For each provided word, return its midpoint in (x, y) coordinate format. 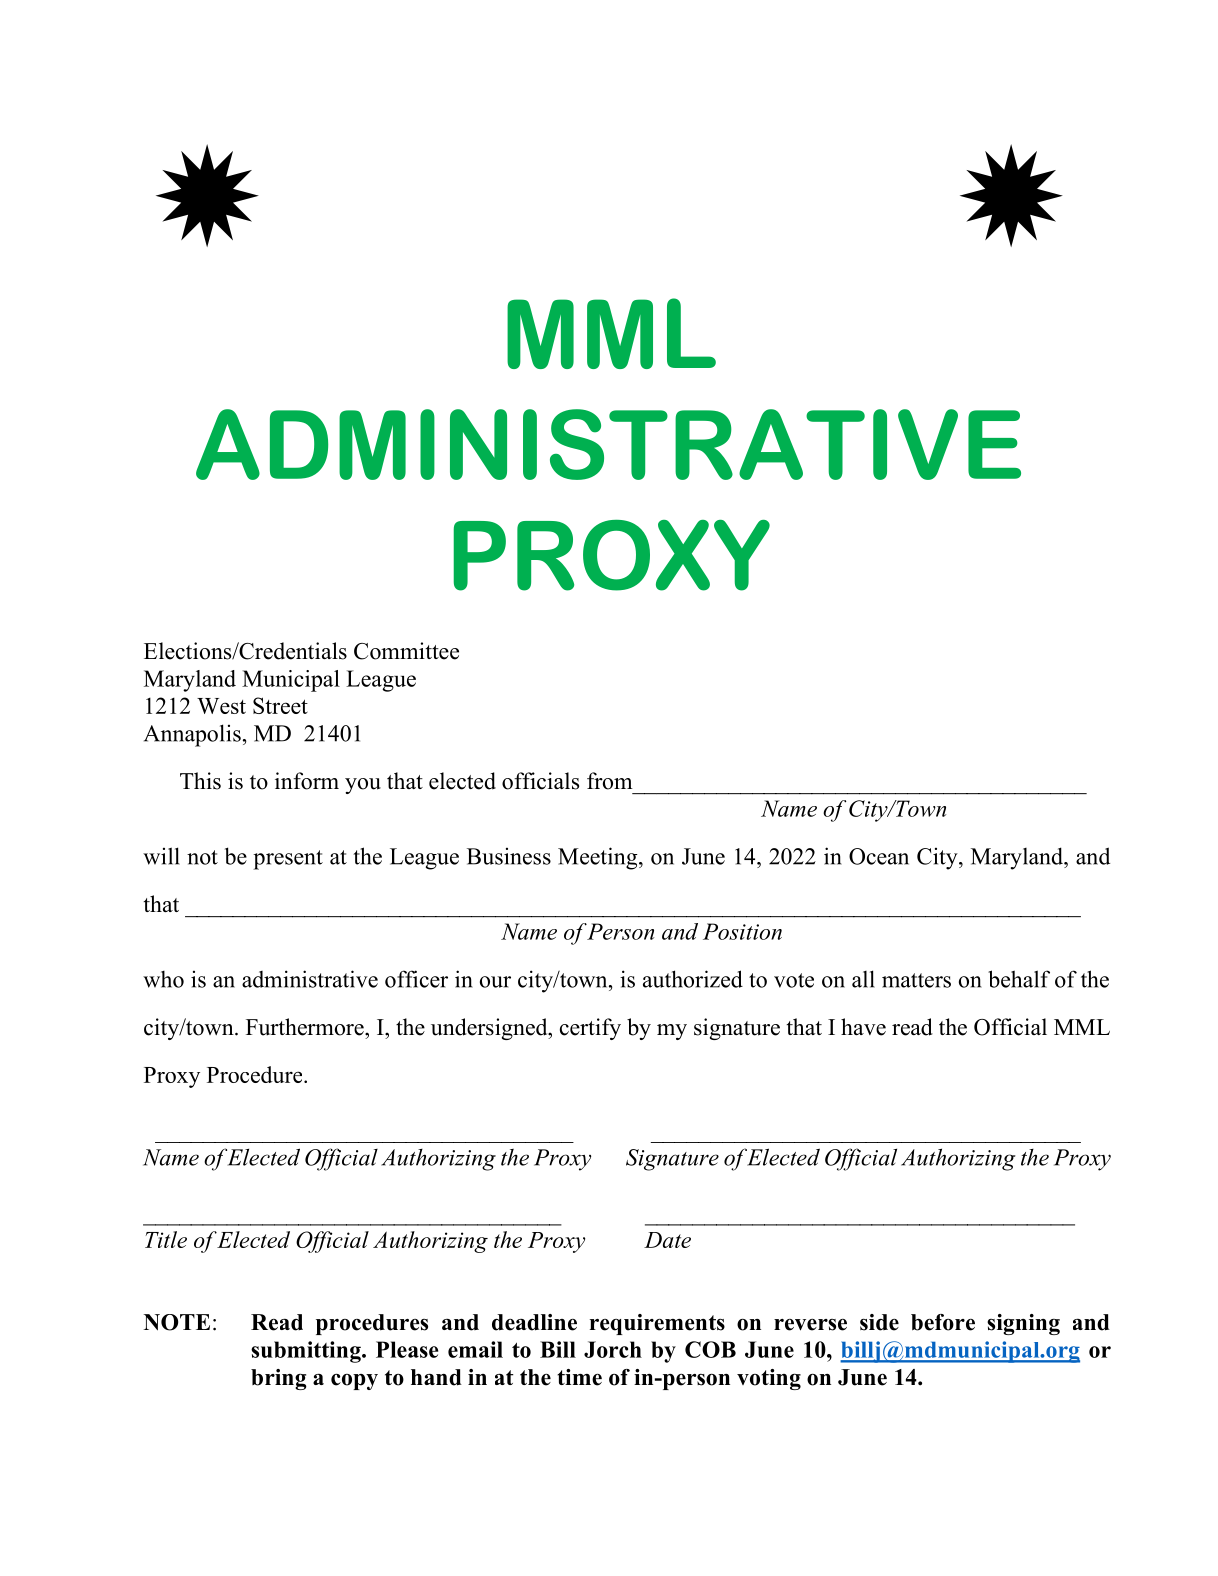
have (863, 1027)
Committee (406, 651)
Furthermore (306, 1027)
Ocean (879, 856)
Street (280, 705)
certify (590, 1029)
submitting (307, 1352)
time (579, 1377)
